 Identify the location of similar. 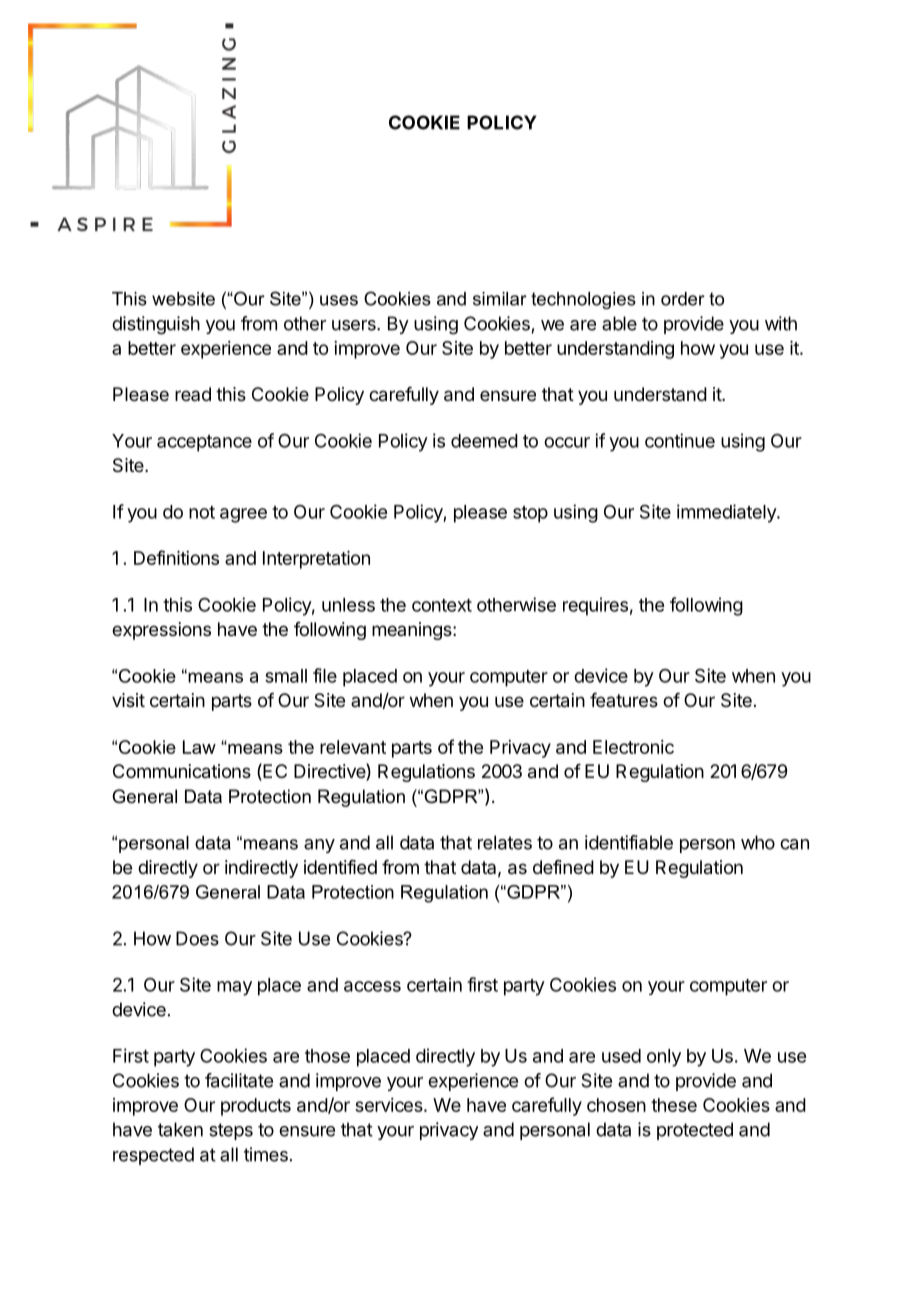
(500, 299).
